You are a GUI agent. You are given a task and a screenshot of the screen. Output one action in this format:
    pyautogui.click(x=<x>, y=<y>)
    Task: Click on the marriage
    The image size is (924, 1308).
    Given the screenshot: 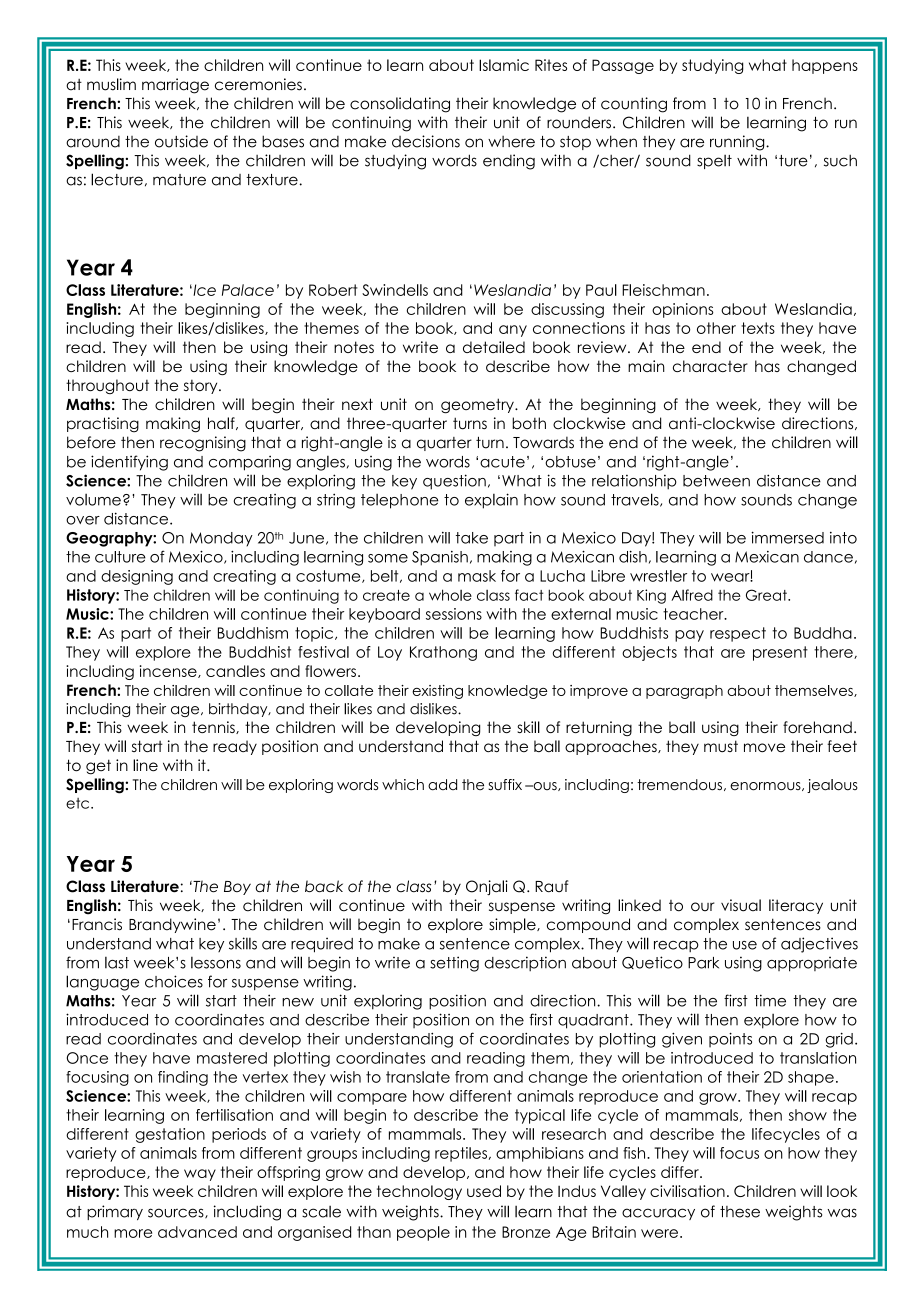 What is the action you would take?
    pyautogui.click(x=175, y=86)
